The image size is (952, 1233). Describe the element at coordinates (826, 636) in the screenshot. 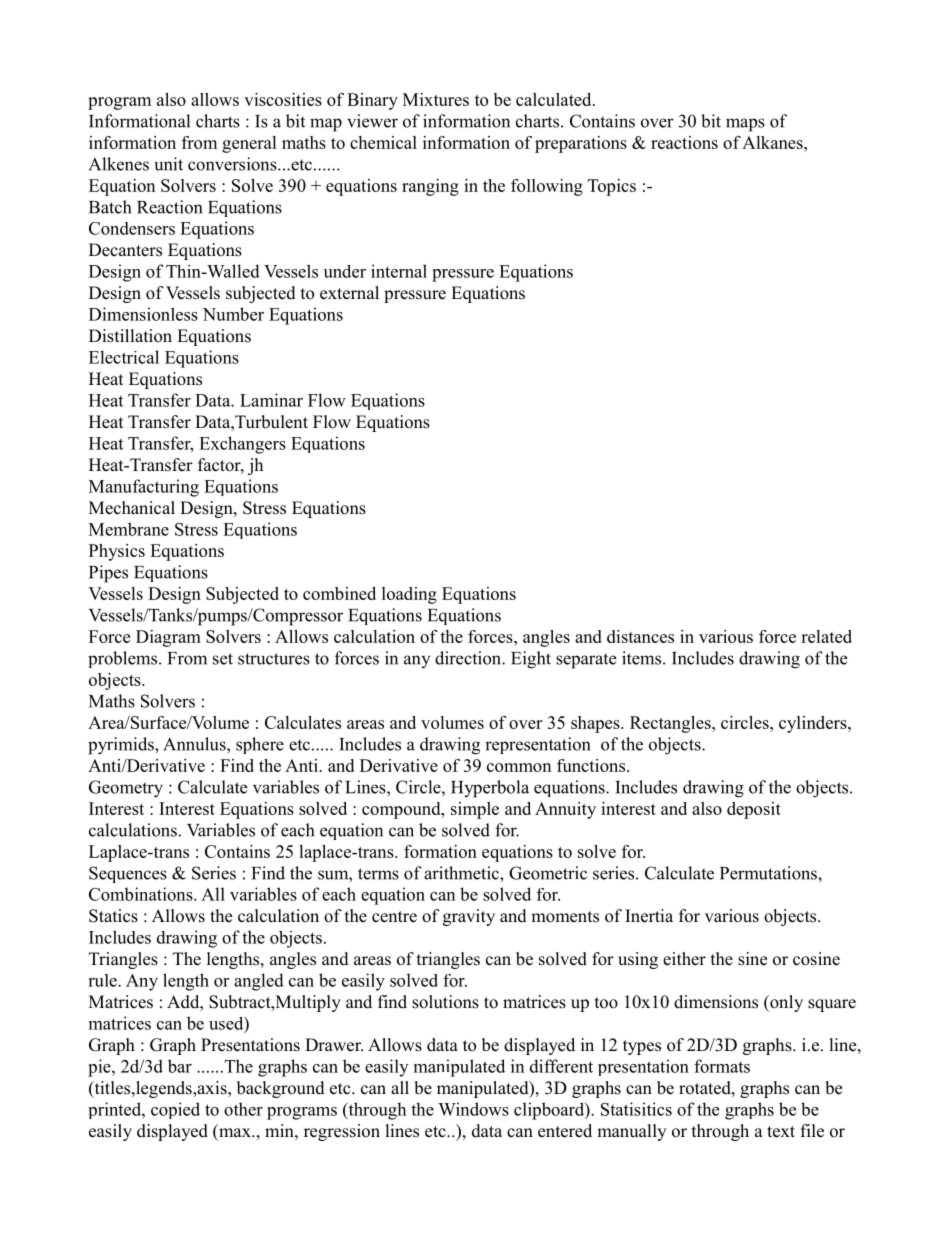

I see `related` at that location.
